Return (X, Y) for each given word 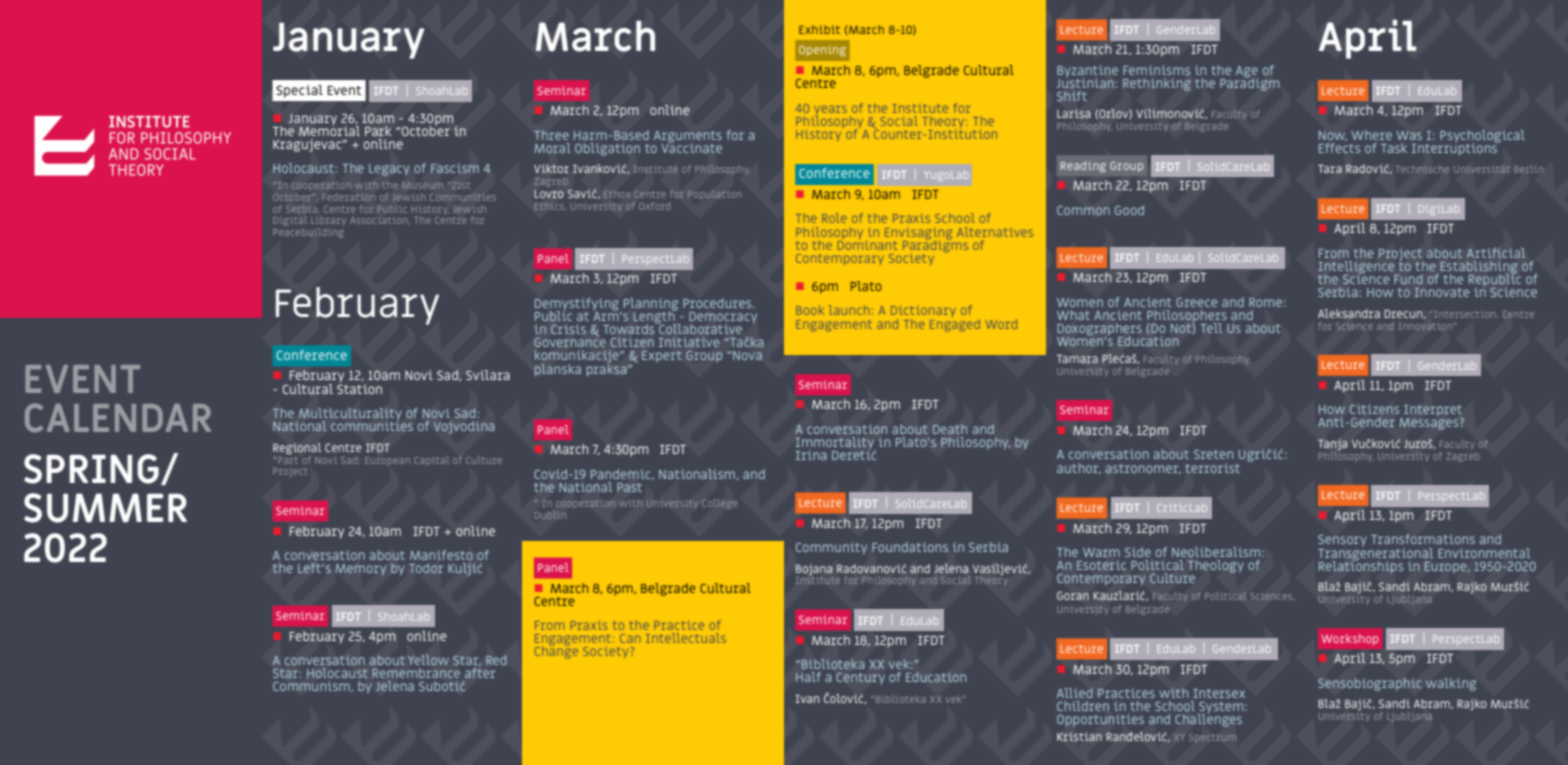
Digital (290, 222)
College (720, 504)
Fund (1408, 279)
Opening (822, 51)
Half (808, 677)
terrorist (1213, 468)
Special (299, 91)
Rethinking (1157, 84)
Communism (312, 686)
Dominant (867, 243)
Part (288, 459)
